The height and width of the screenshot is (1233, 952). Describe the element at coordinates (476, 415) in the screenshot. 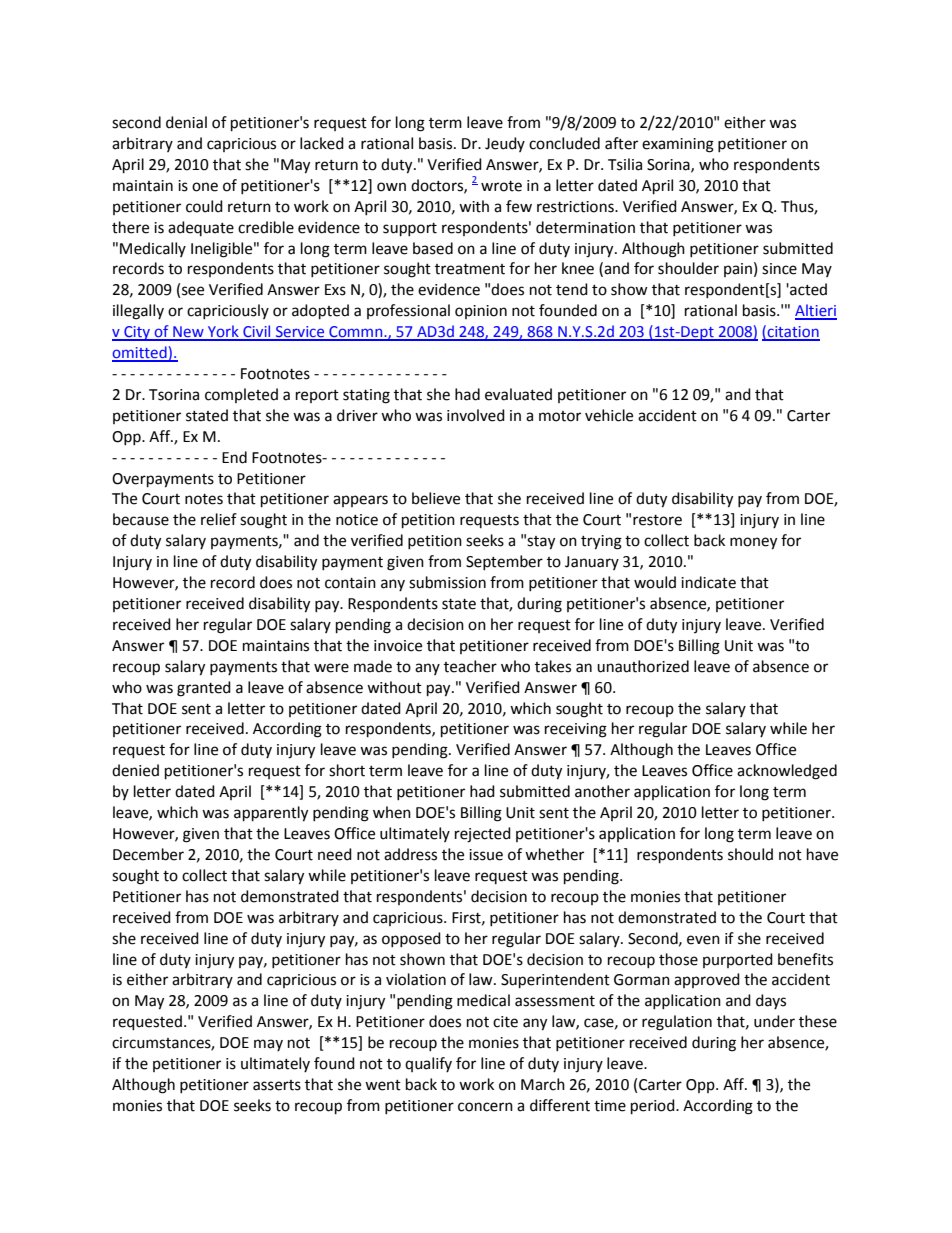

I see `involved` at that location.
